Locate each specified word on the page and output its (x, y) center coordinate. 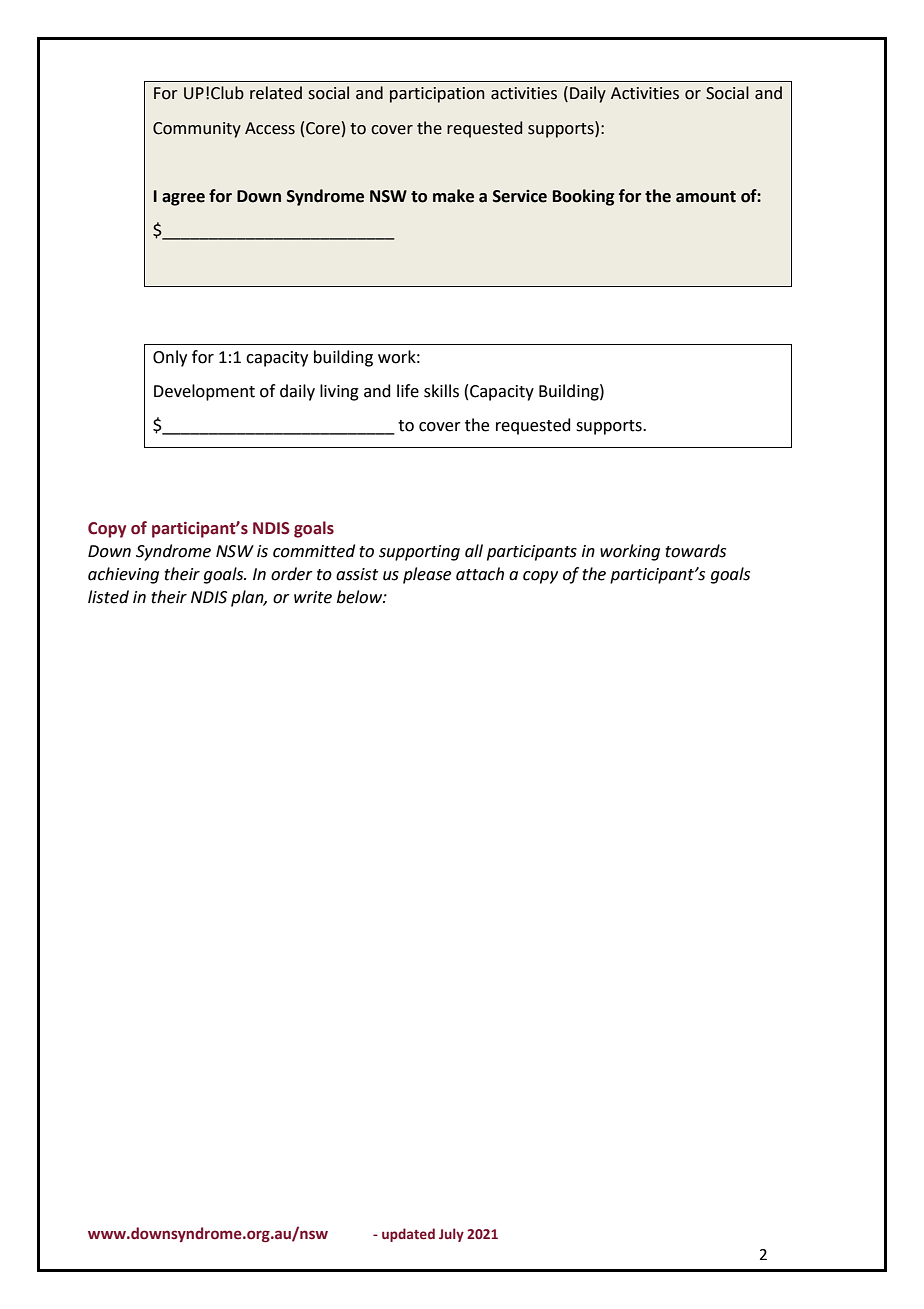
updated (408, 1235)
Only (170, 358)
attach (480, 574)
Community (197, 130)
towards (695, 551)
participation (437, 95)
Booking (583, 197)
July (451, 1235)
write (313, 597)
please (427, 575)
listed (108, 597)
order (292, 574)
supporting (419, 553)
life (408, 391)
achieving (123, 575)
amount (706, 197)
